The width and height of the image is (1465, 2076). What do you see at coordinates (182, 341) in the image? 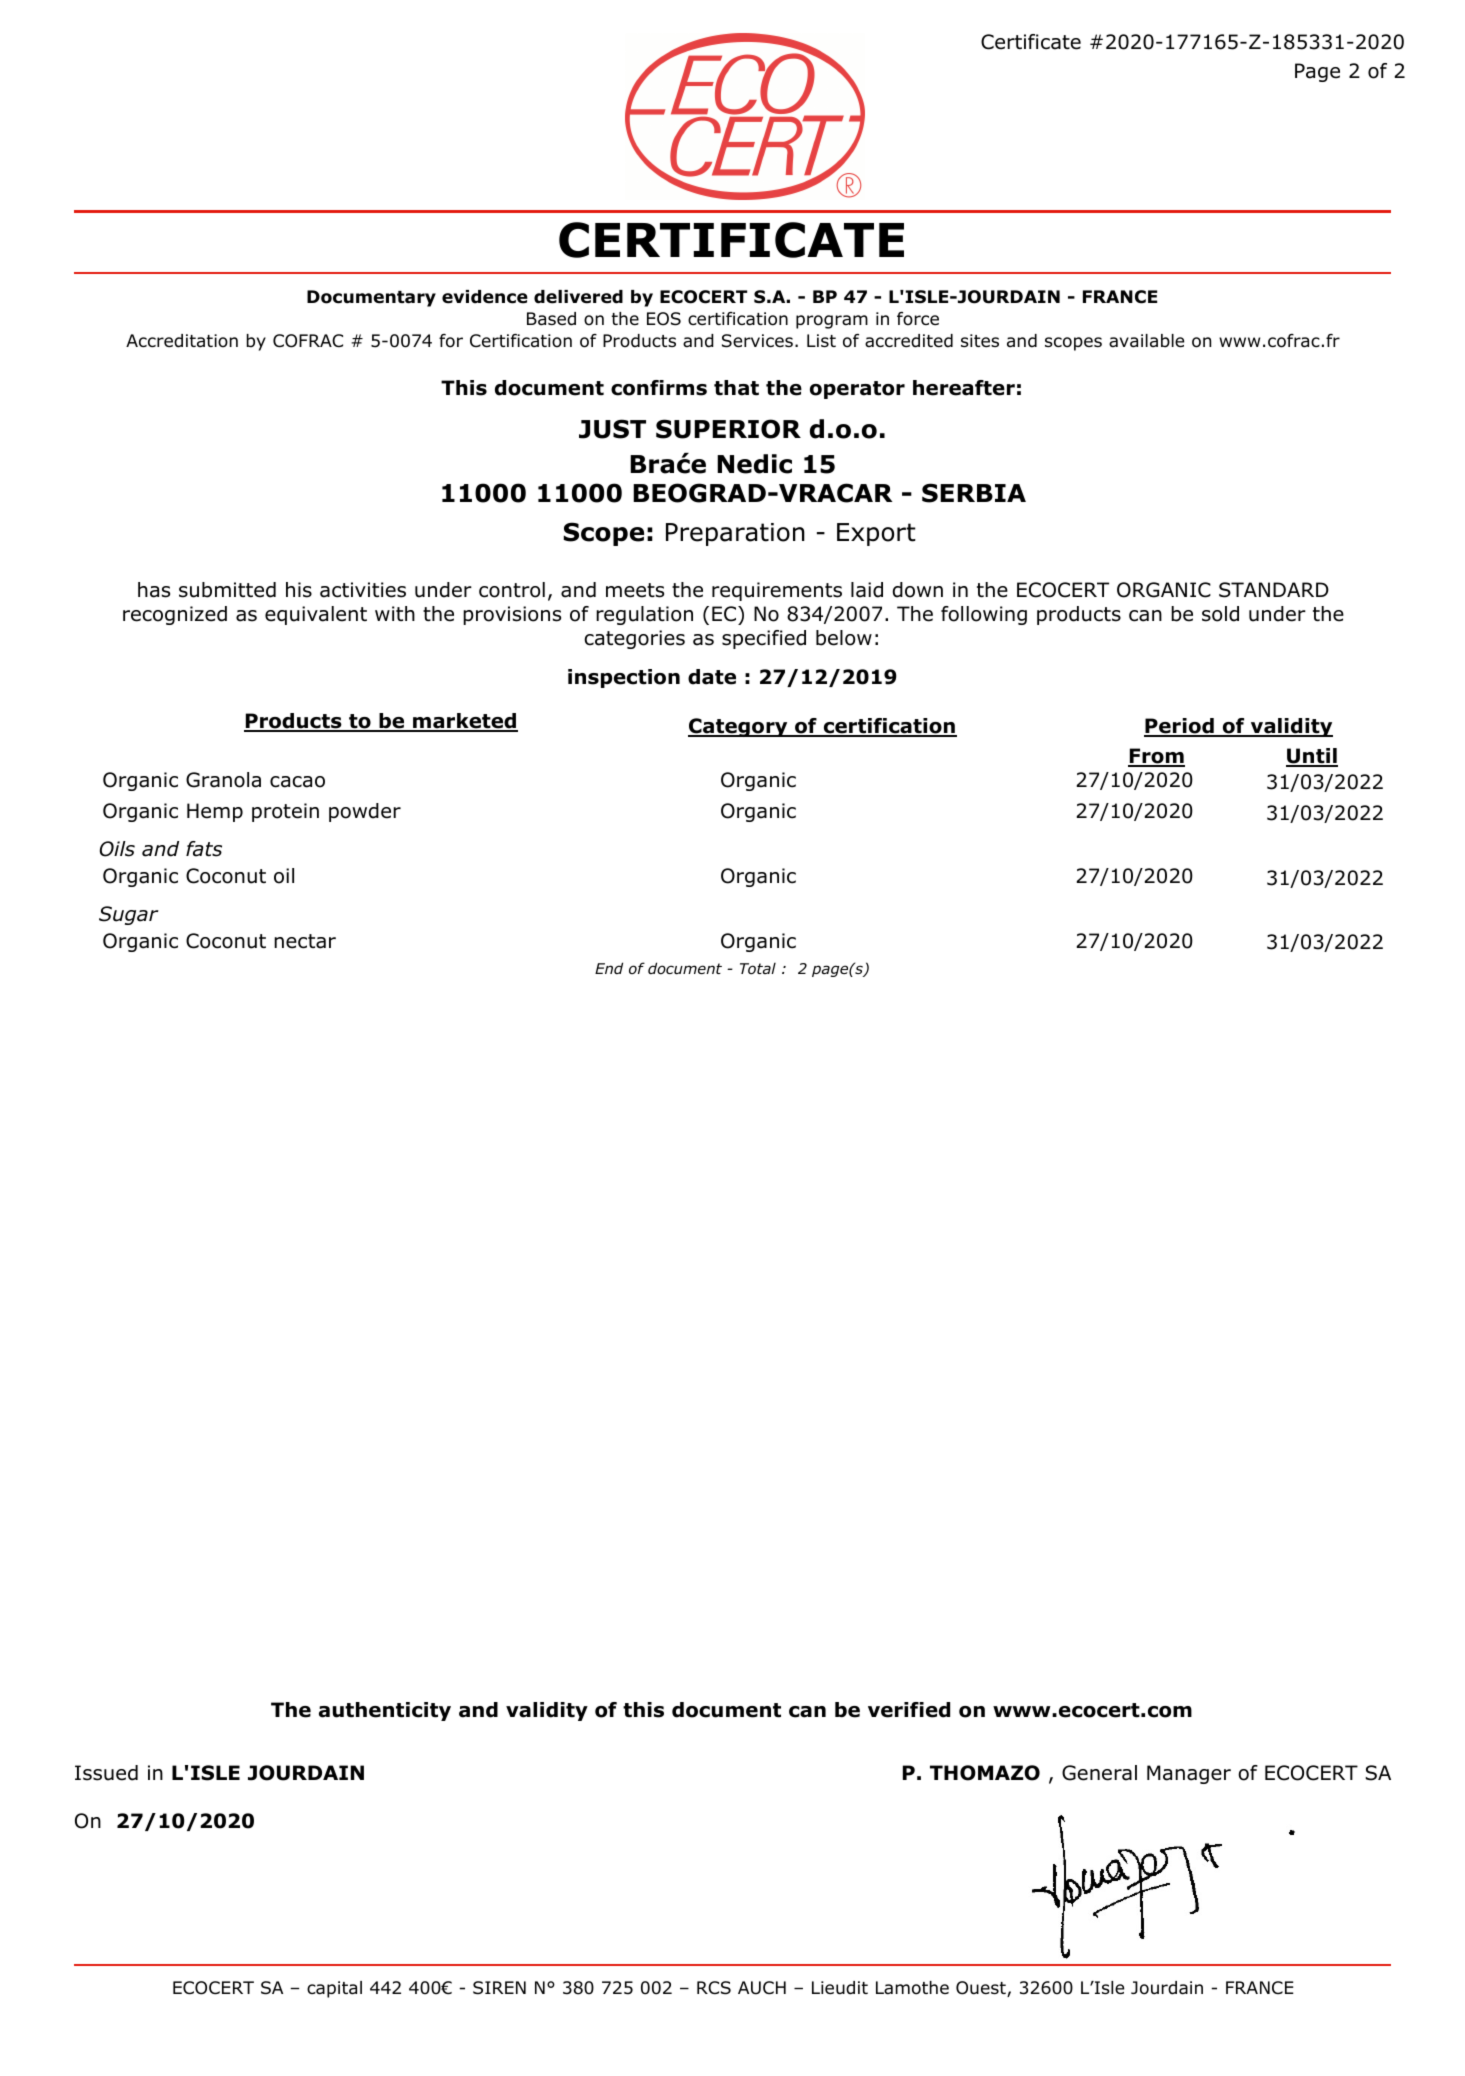
I see `Accreditation` at bounding box center [182, 341].
